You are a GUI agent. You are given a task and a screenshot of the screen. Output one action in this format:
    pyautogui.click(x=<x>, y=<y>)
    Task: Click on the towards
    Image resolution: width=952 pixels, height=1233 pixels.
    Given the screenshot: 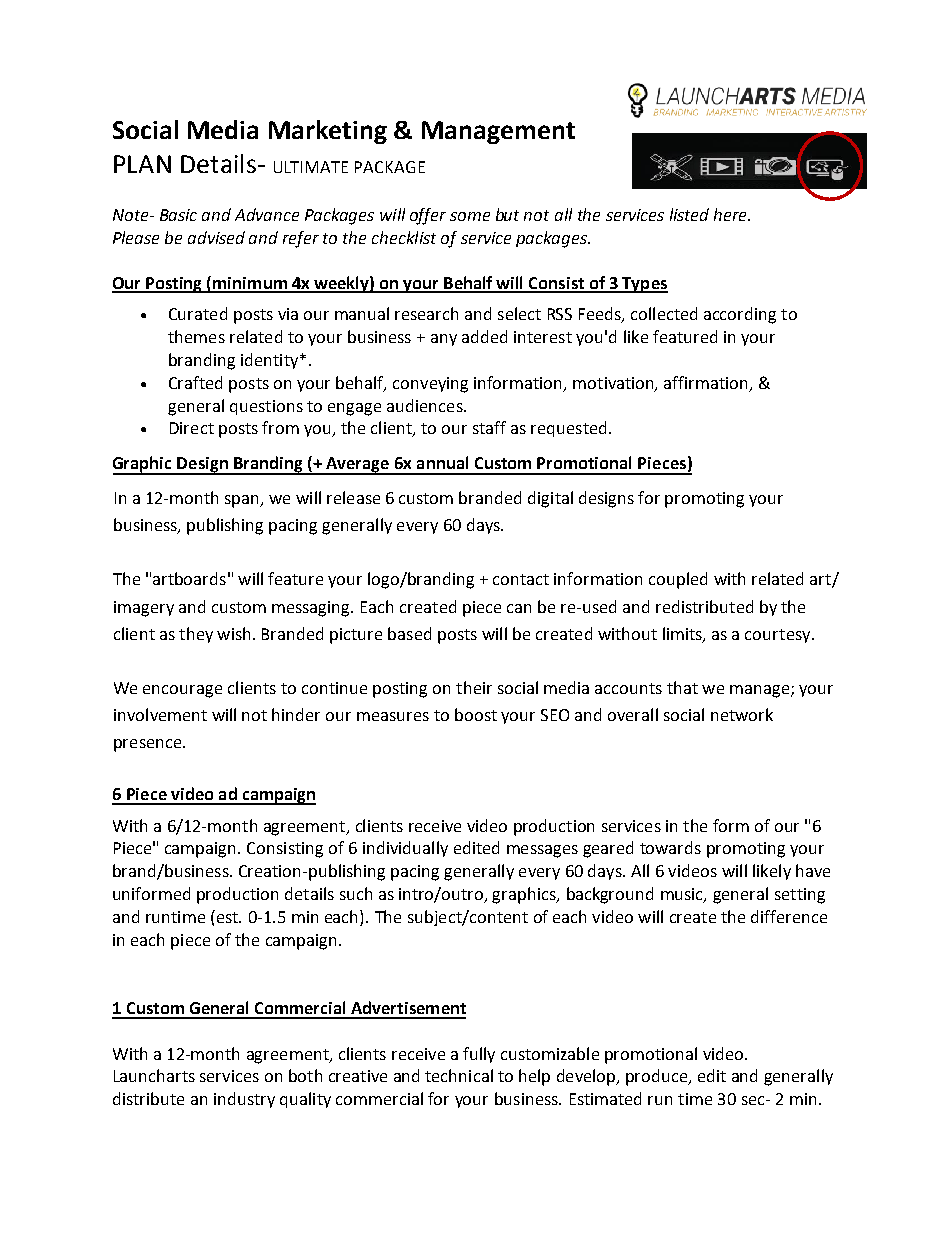 What is the action you would take?
    pyautogui.click(x=670, y=847)
